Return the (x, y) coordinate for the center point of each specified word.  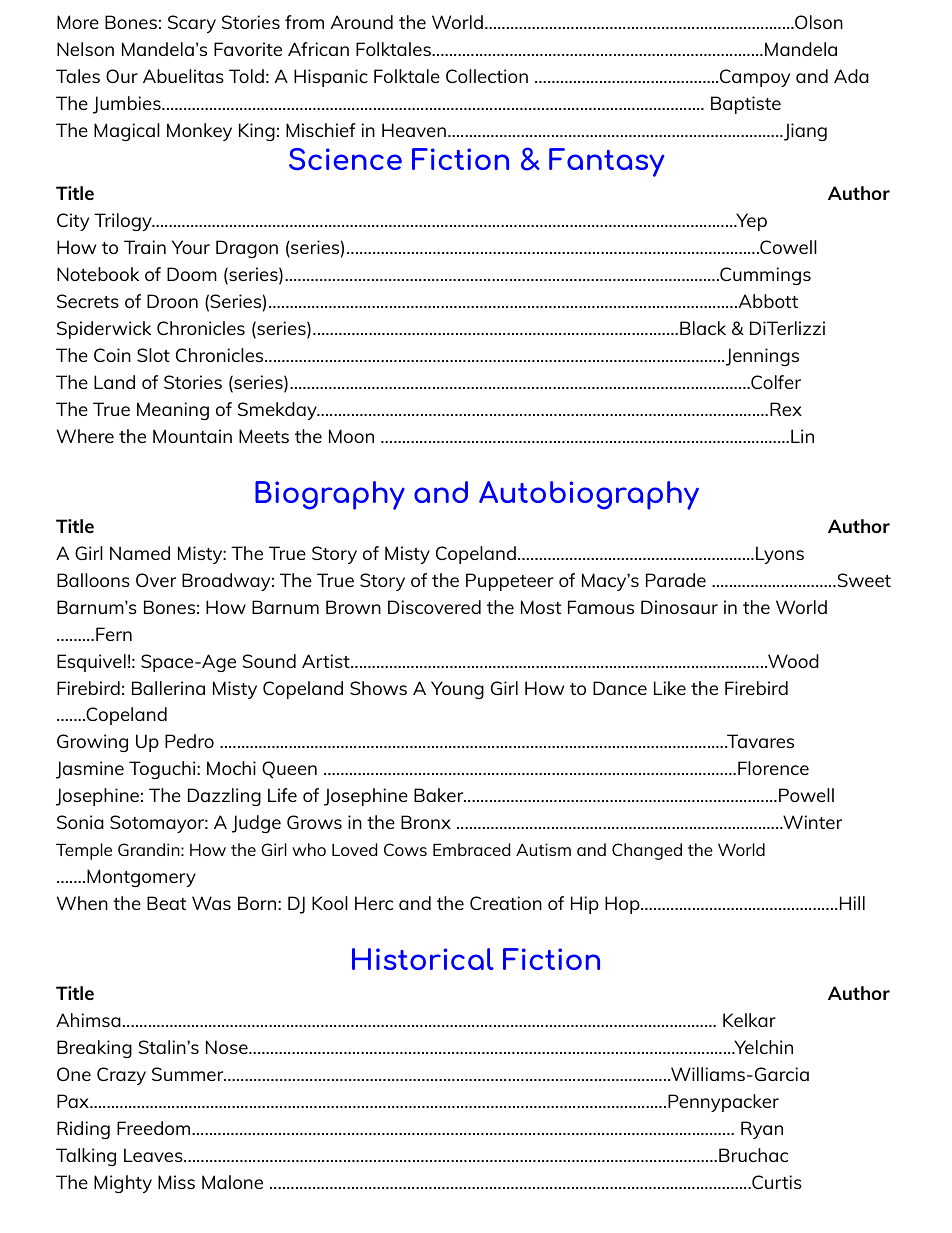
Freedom (155, 1128)
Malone (232, 1182)
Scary (192, 24)
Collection (487, 76)
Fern (114, 634)
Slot (153, 355)
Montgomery (141, 878)
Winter (811, 822)
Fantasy (606, 162)
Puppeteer (510, 582)
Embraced (471, 849)
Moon (351, 436)
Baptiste (746, 105)
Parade (676, 580)
